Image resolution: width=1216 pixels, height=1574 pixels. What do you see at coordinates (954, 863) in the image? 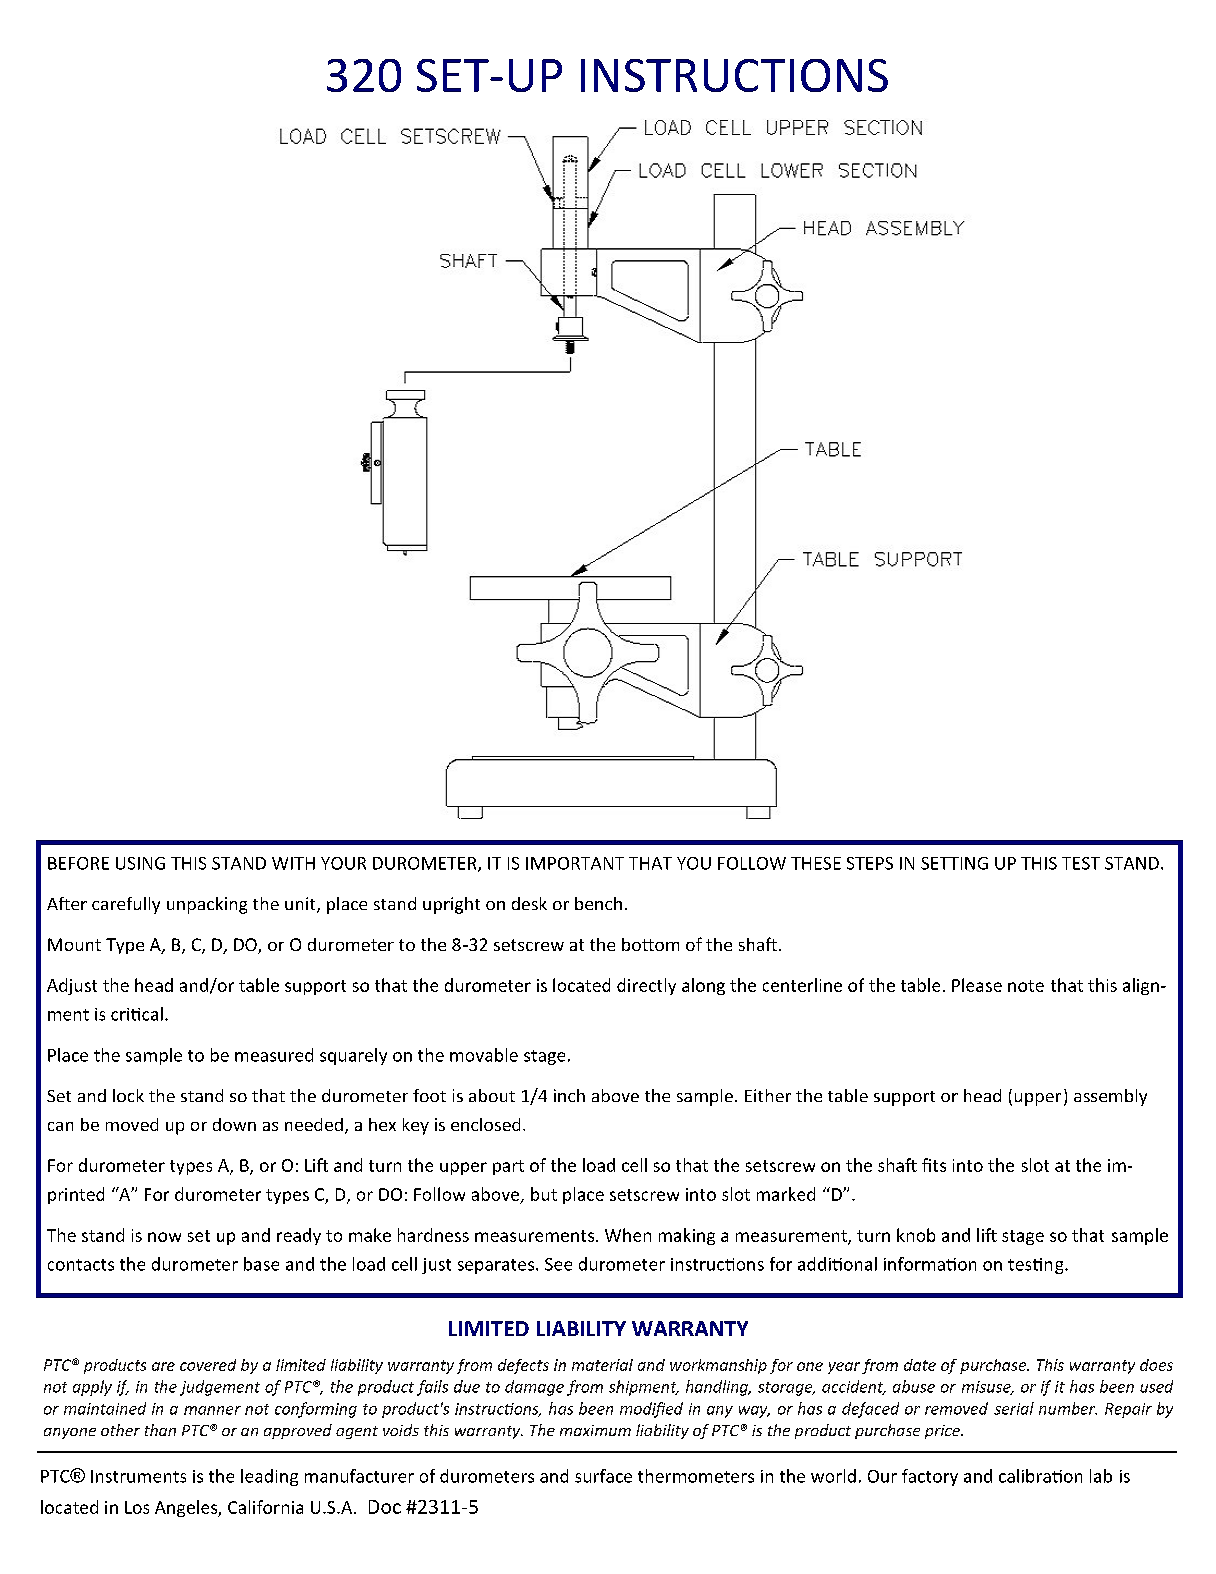
I see `SETTING` at bounding box center [954, 863].
